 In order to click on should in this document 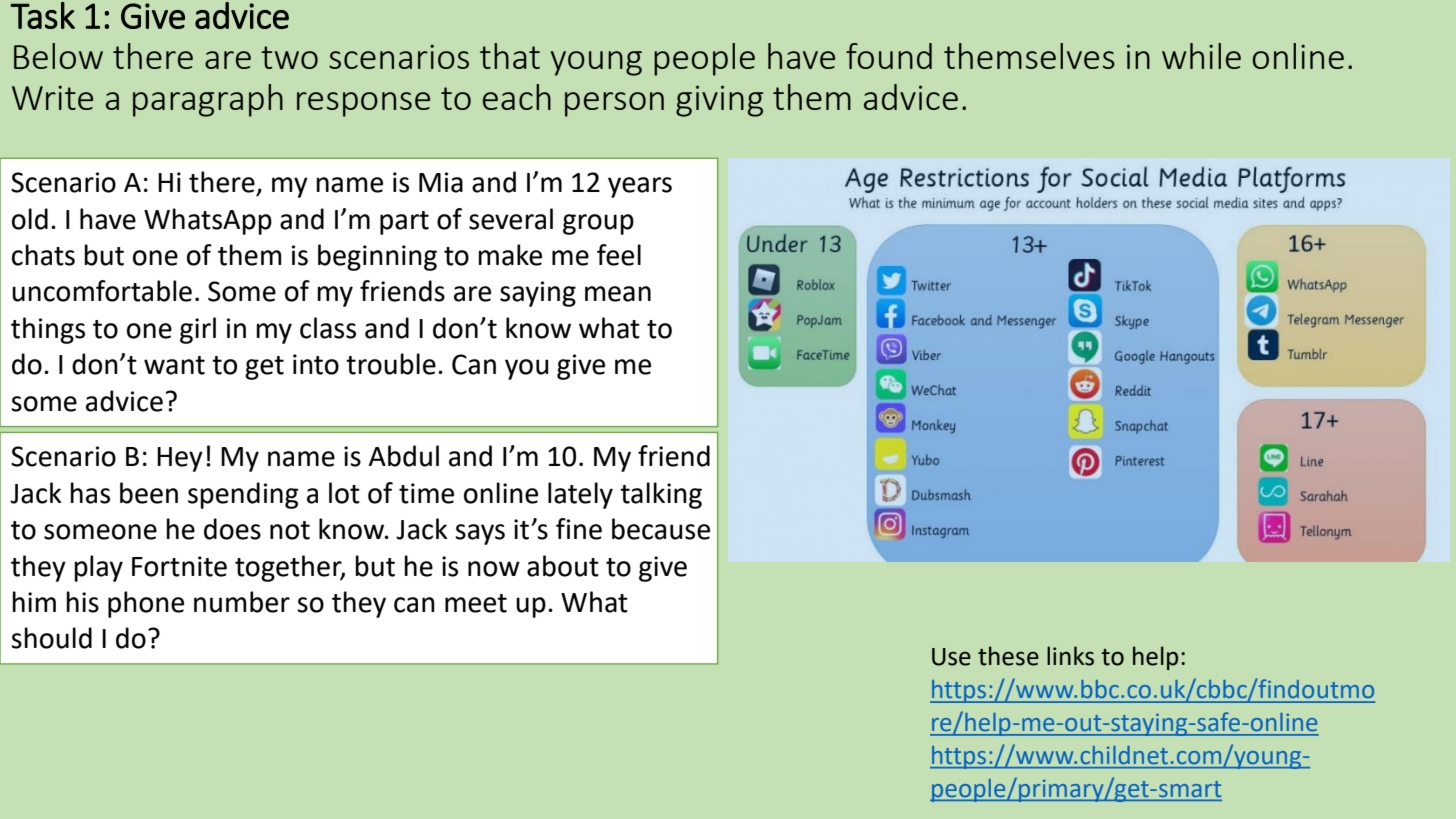, I will do `click(51, 638)`.
